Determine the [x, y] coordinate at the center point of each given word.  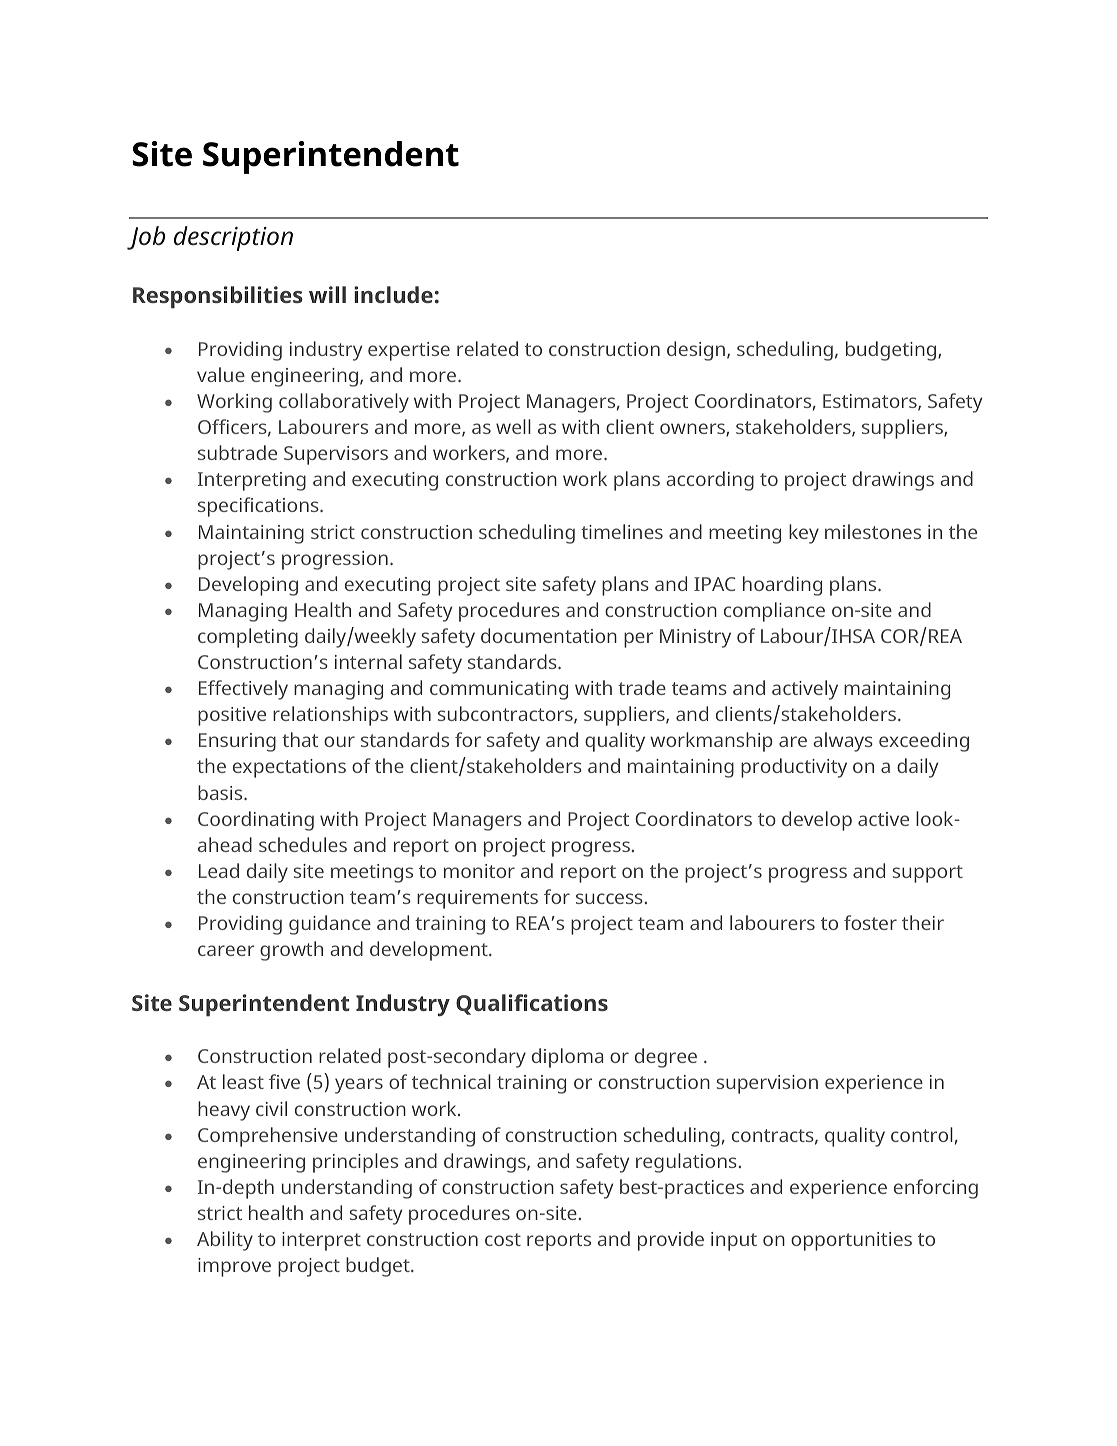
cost [503, 1239]
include [393, 294]
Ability [225, 1241]
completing [248, 638]
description [233, 238]
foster [870, 922]
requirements [477, 899]
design [697, 351]
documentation [549, 635]
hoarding [782, 586]
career [226, 950]
